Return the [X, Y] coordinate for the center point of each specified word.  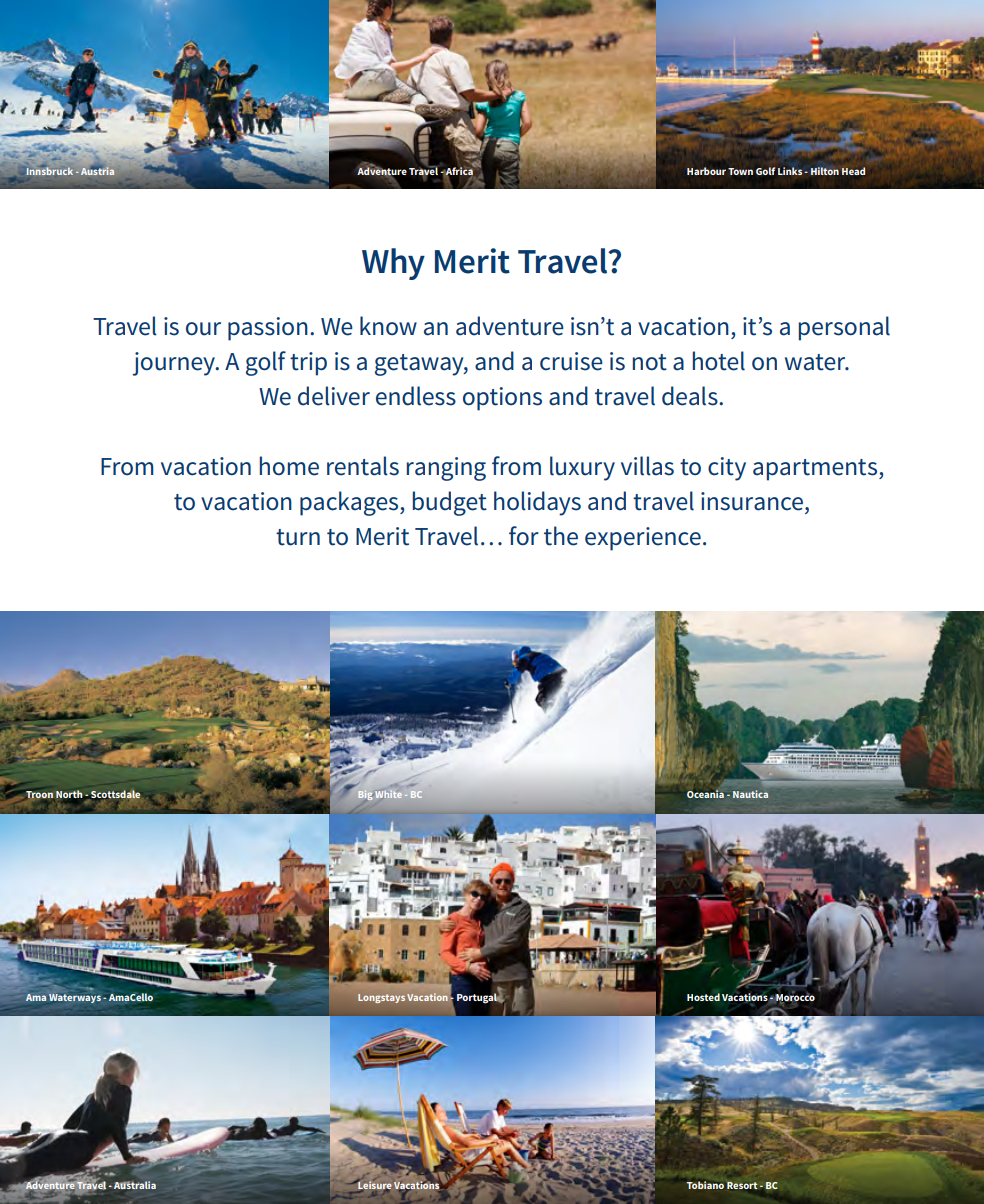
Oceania [705, 794]
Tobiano [705, 1185]
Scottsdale [114, 795]
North [69, 794]
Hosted [703, 997]
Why [393, 264]
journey [175, 364]
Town [740, 171]
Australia [135, 1185]
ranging [446, 469]
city [727, 469]
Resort [742, 1185]
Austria [97, 171]
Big [365, 795]
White [388, 794]
